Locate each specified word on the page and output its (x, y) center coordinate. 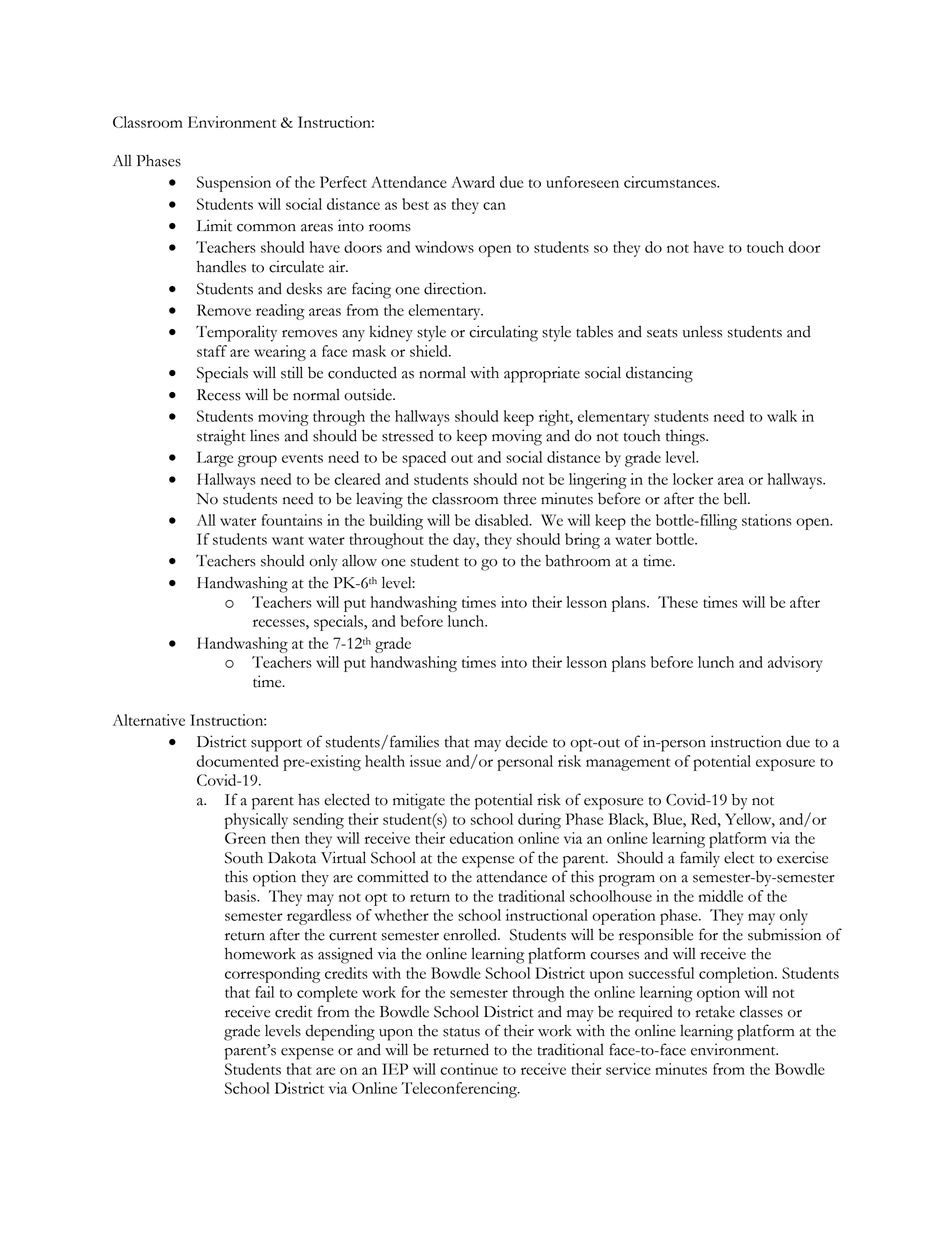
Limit (214, 225)
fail (264, 992)
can (494, 206)
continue (469, 1069)
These (678, 602)
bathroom (578, 561)
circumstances (671, 182)
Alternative (149, 720)
